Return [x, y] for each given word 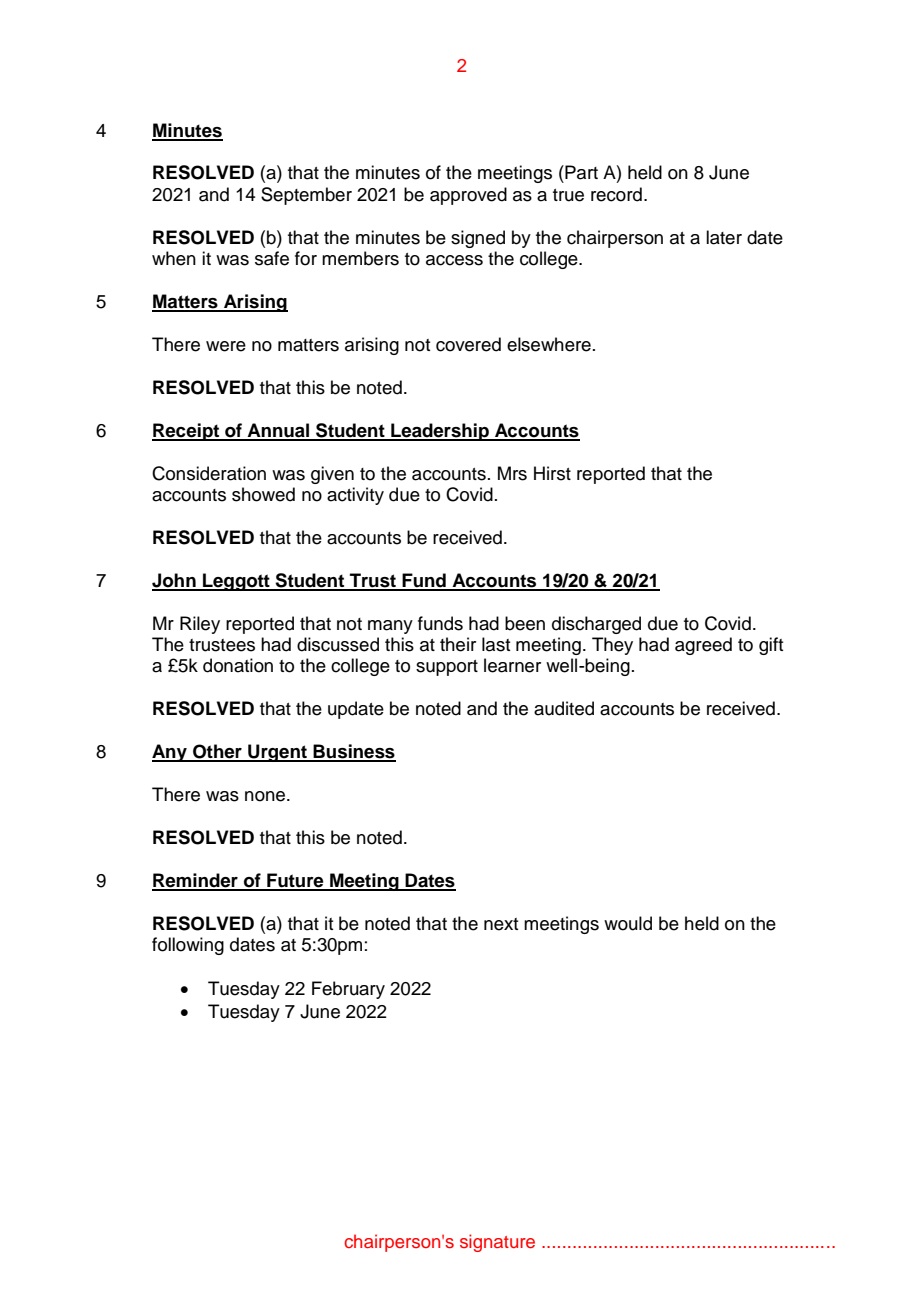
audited [564, 708]
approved [468, 196]
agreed [703, 646]
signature [497, 1243]
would [628, 923]
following [188, 946]
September [306, 196]
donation [238, 665]
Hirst [552, 473]
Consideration [209, 473]
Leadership [440, 432]
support [447, 668]
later [724, 237]
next [501, 924]
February [348, 990]
